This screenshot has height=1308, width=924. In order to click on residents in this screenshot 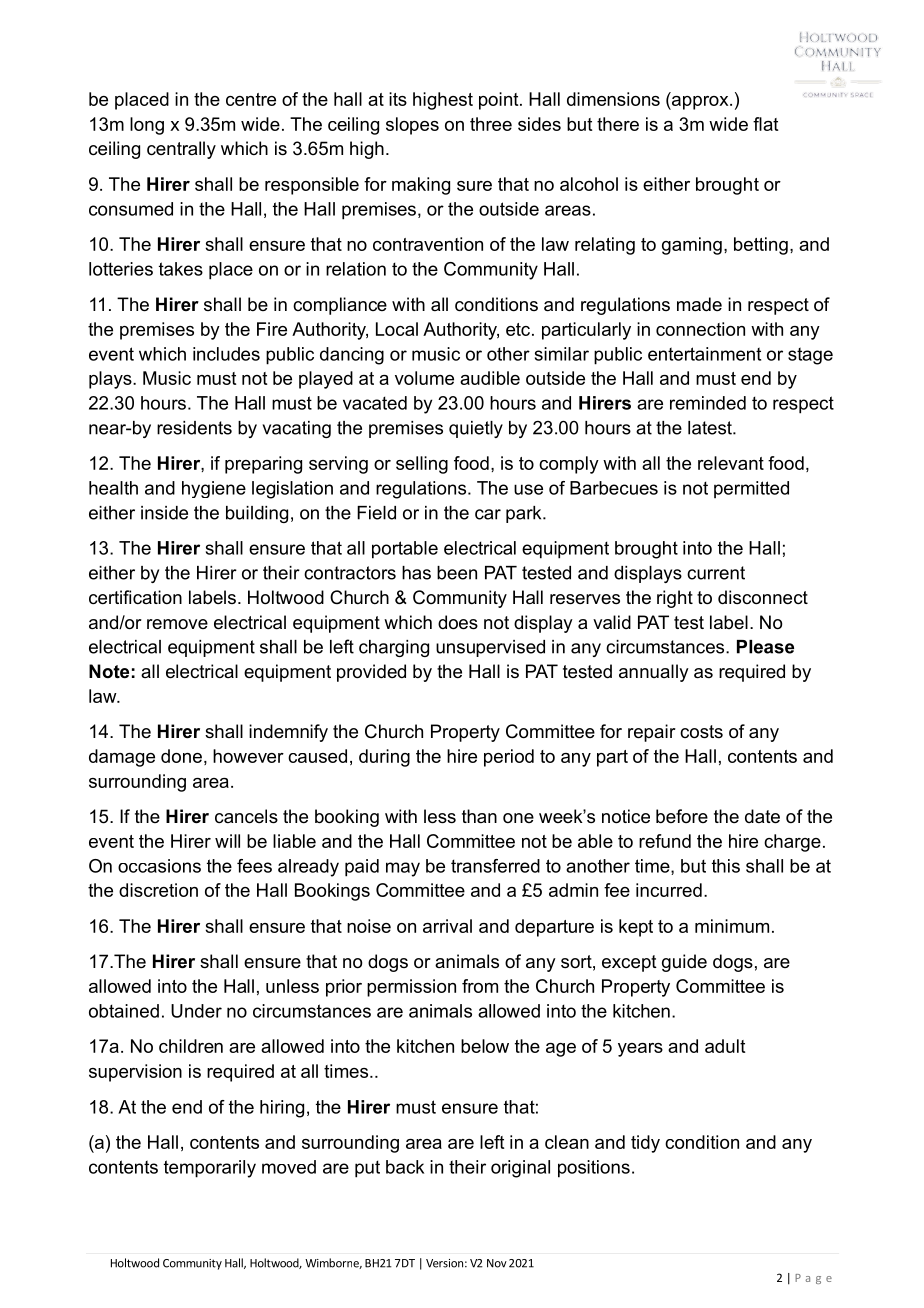, I will do `click(194, 428)`.
